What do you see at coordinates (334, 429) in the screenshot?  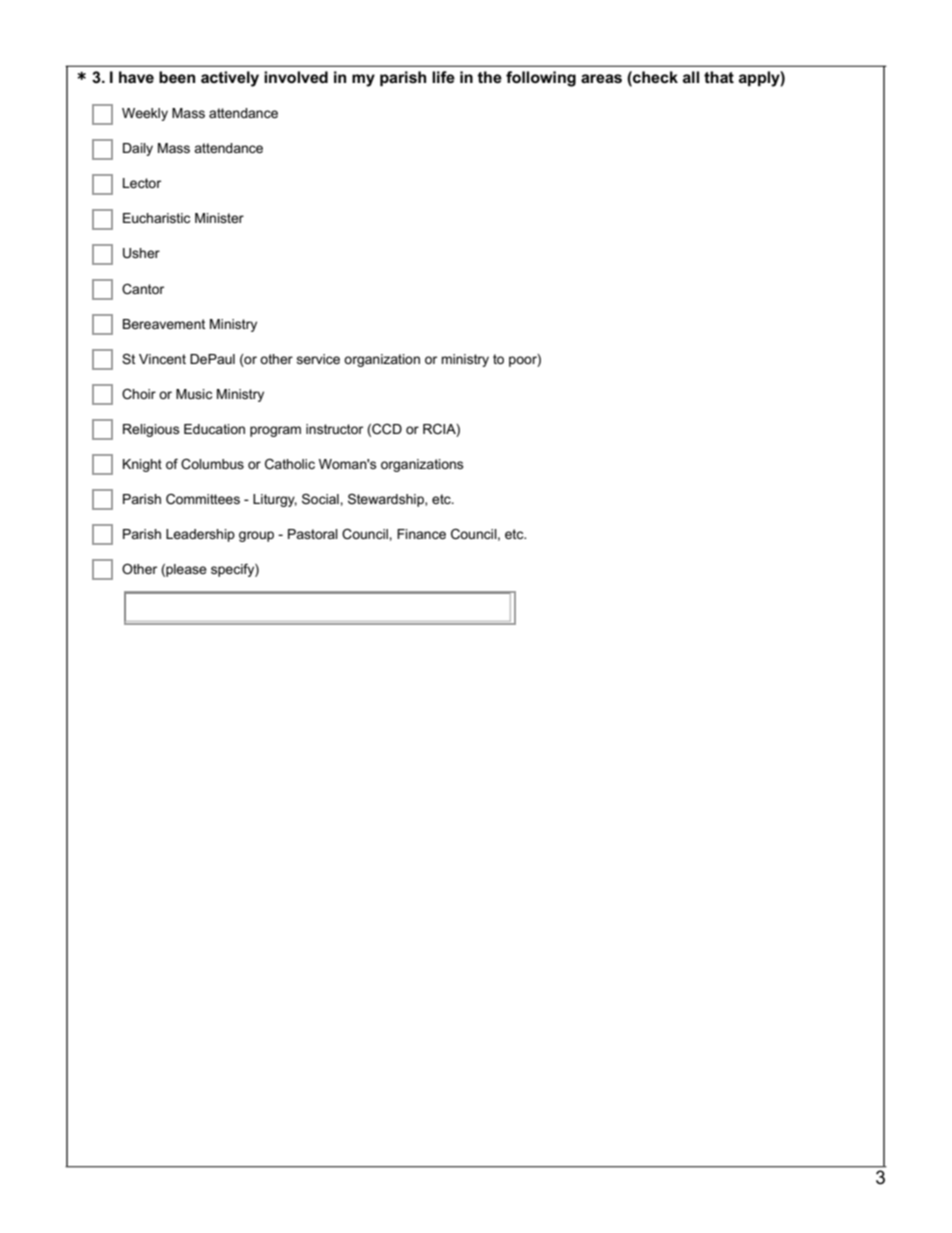 I see `instructor` at bounding box center [334, 429].
